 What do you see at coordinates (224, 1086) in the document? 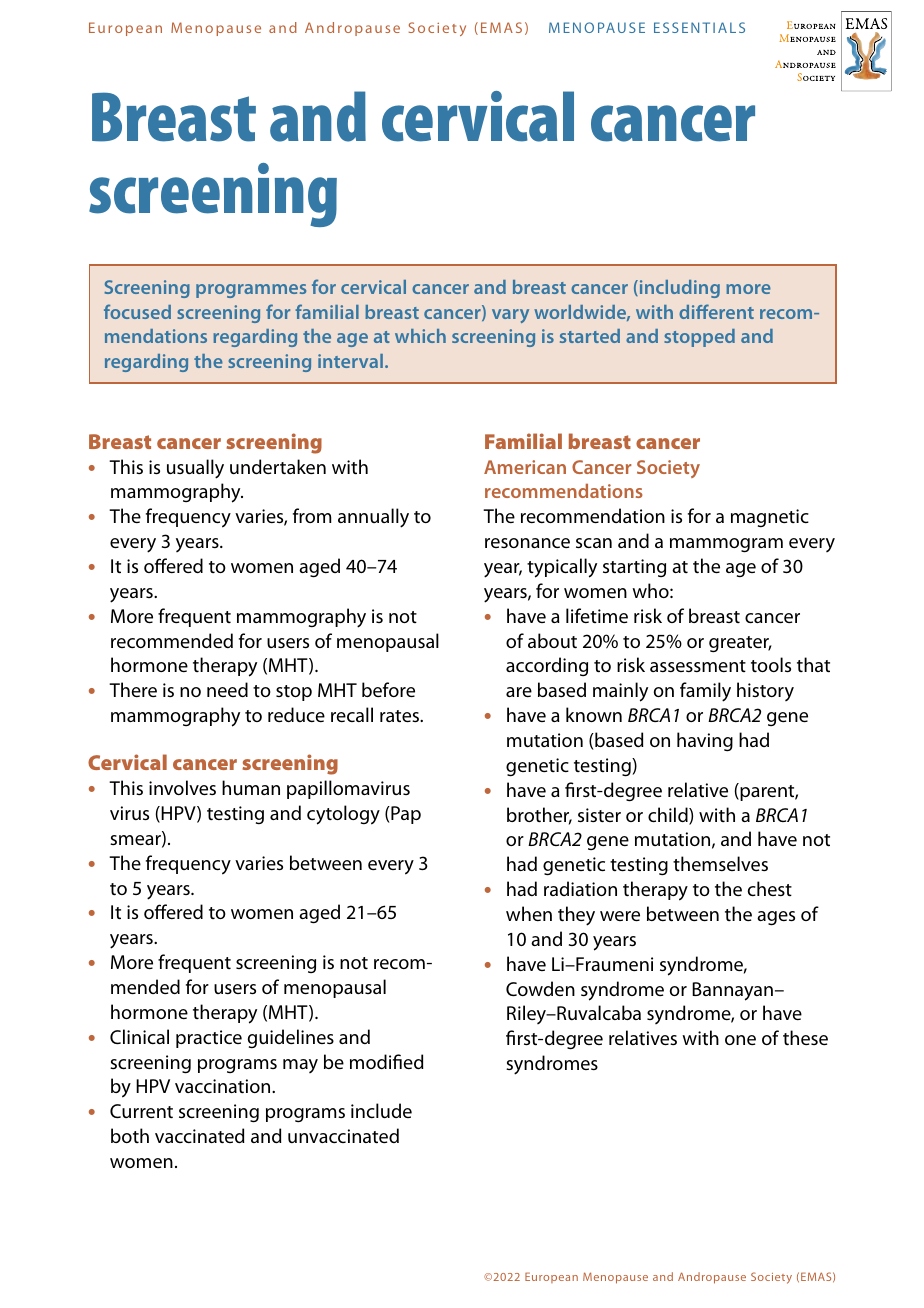
I see `vaccination` at bounding box center [224, 1086].
